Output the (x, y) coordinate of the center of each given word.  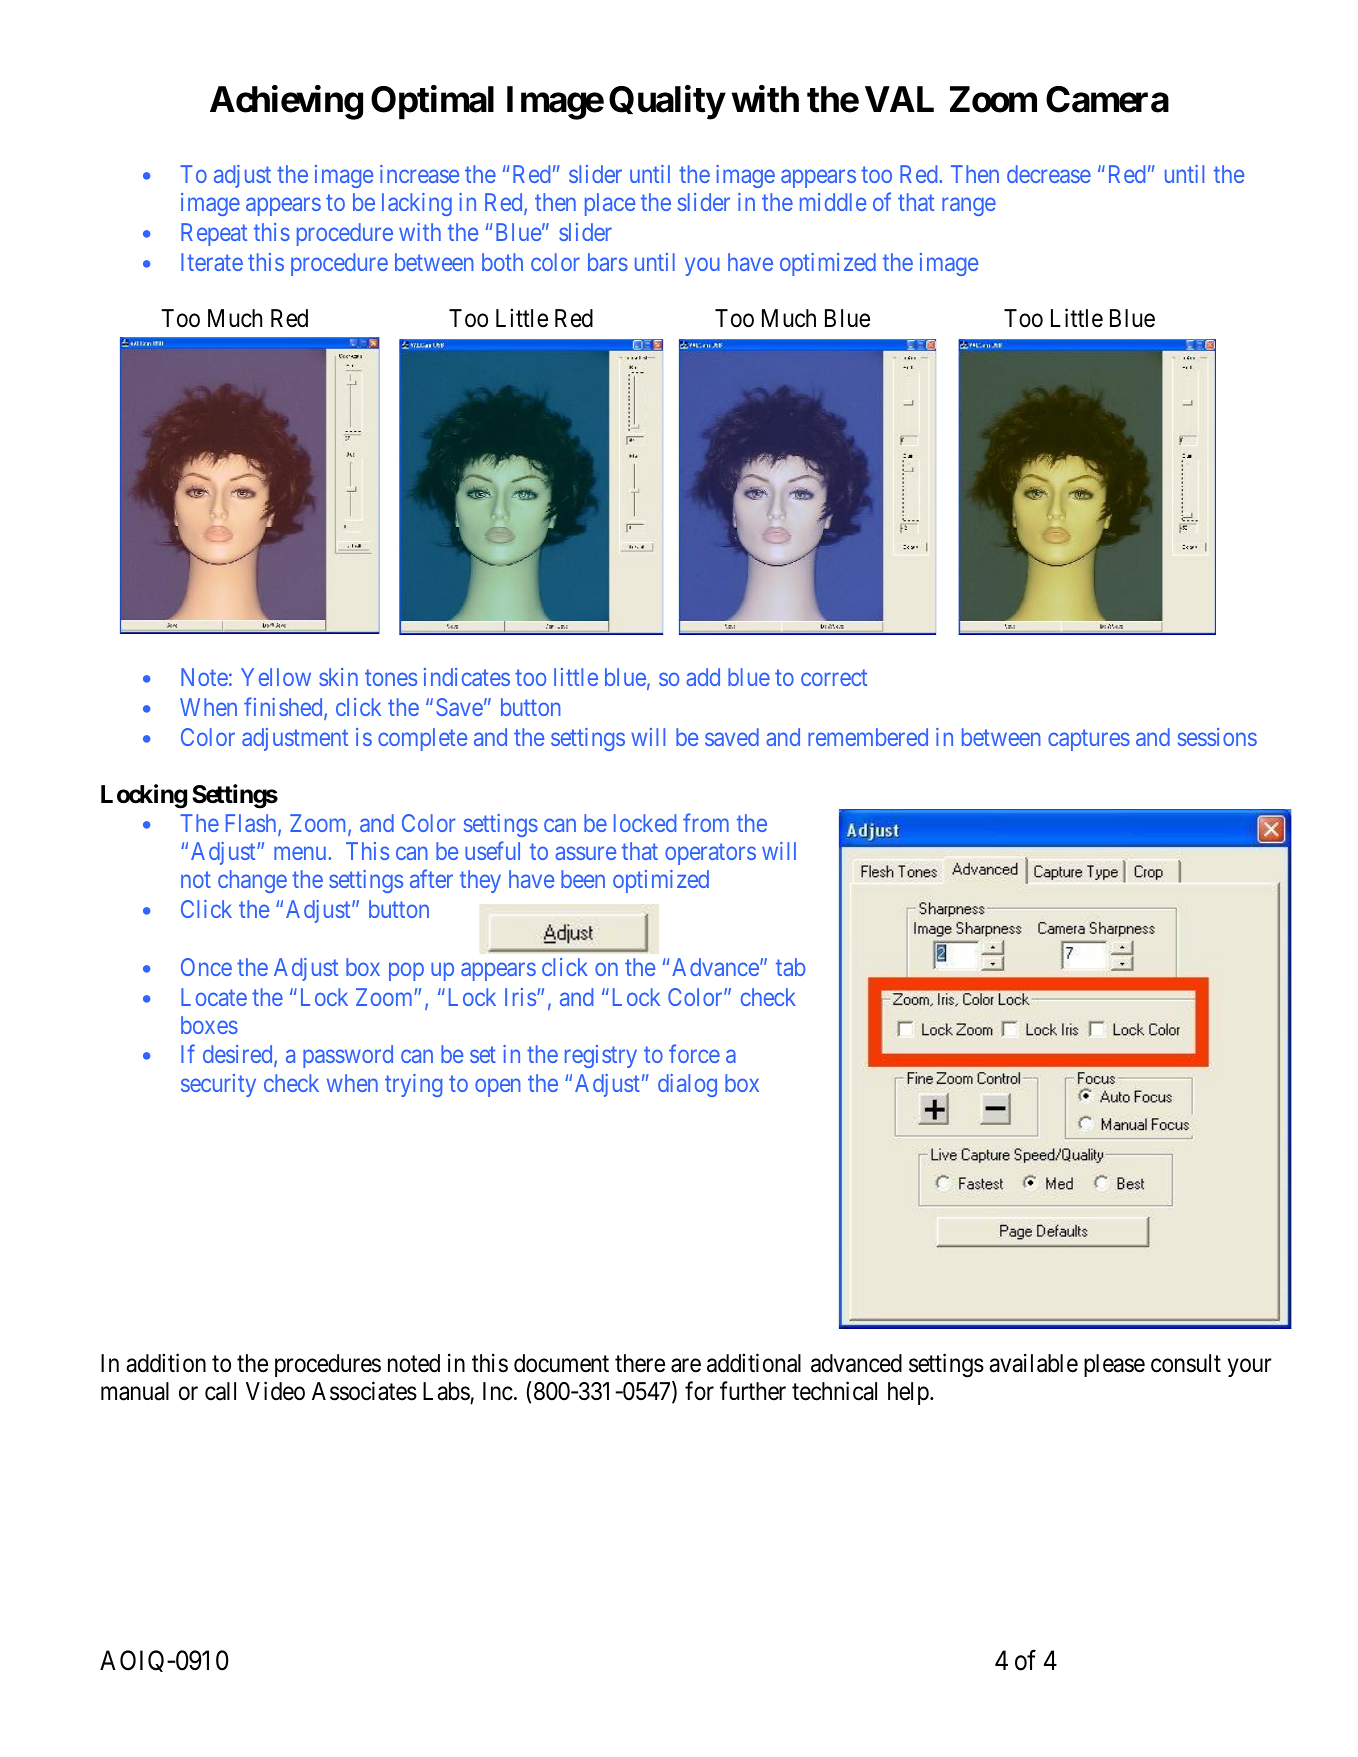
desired (239, 1055)
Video (275, 1391)
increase (419, 174)
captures (1089, 740)
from (706, 822)
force (694, 1054)
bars (608, 262)
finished (284, 708)
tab (791, 967)
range (969, 207)
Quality (667, 103)
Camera (1107, 99)
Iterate (212, 262)
